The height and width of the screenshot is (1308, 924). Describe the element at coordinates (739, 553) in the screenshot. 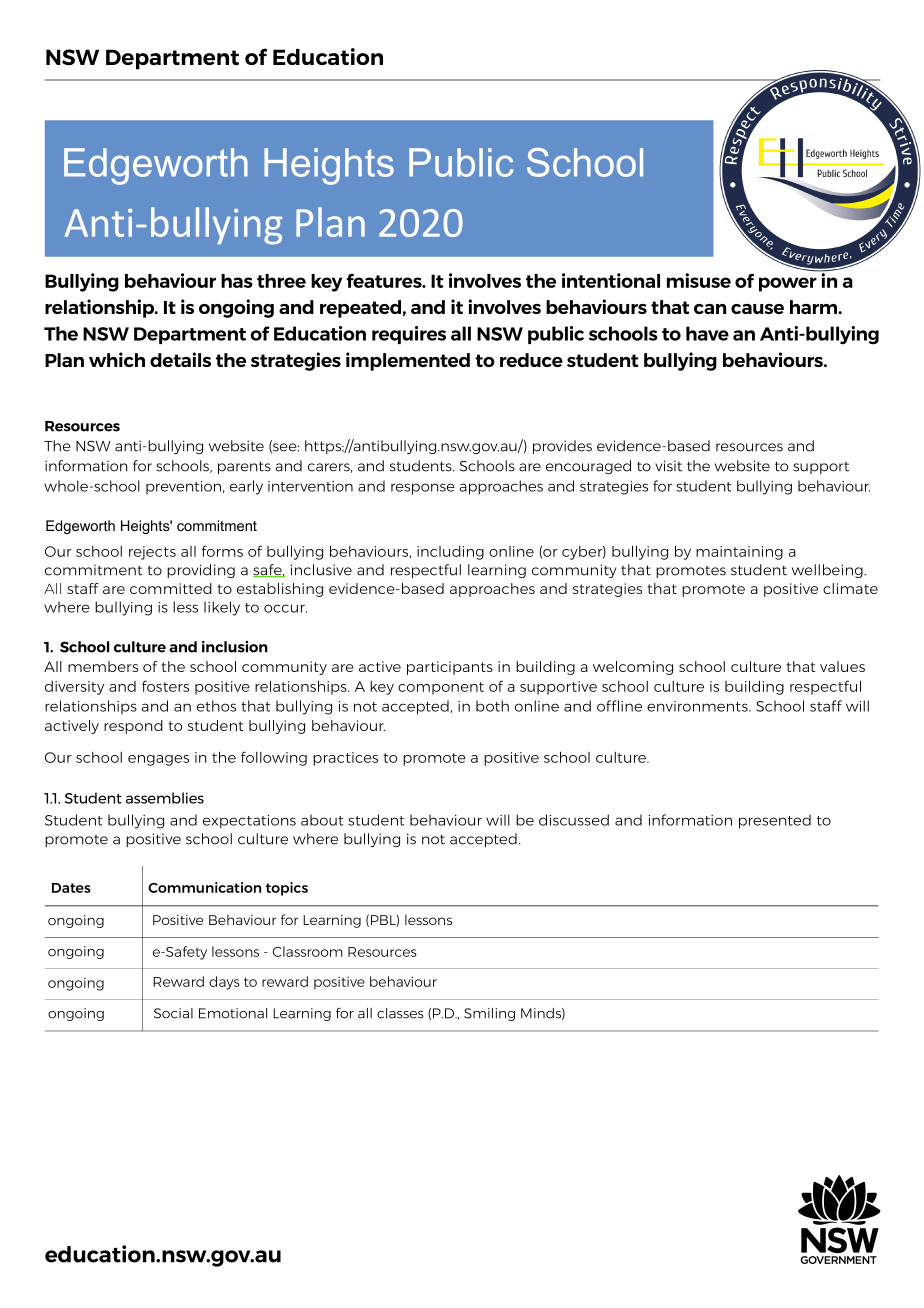

I see `maintaining` at that location.
